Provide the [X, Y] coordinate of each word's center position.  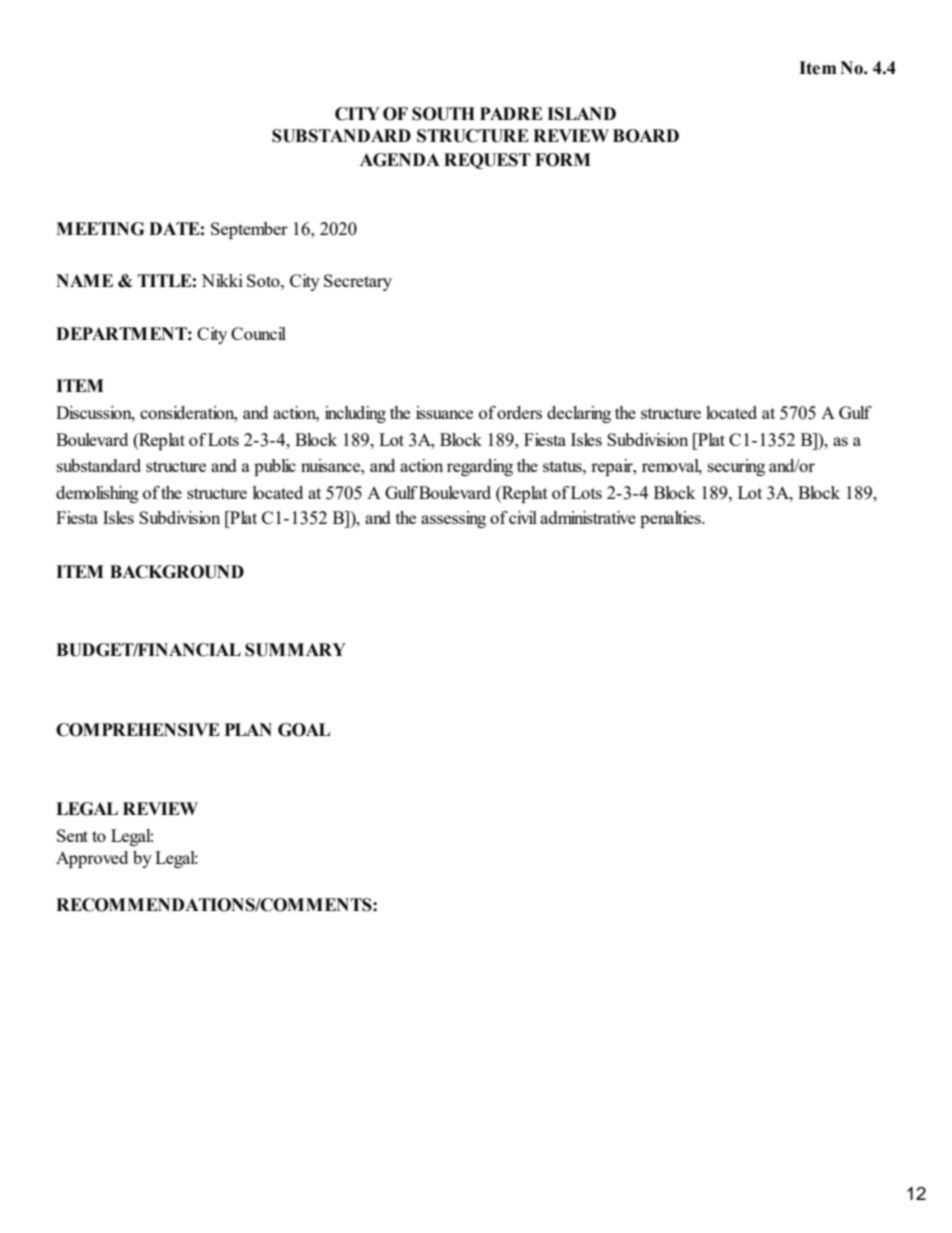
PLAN [248, 729]
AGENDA [400, 160]
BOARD [646, 136]
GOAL [304, 730]
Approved [92, 859]
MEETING [100, 229]
